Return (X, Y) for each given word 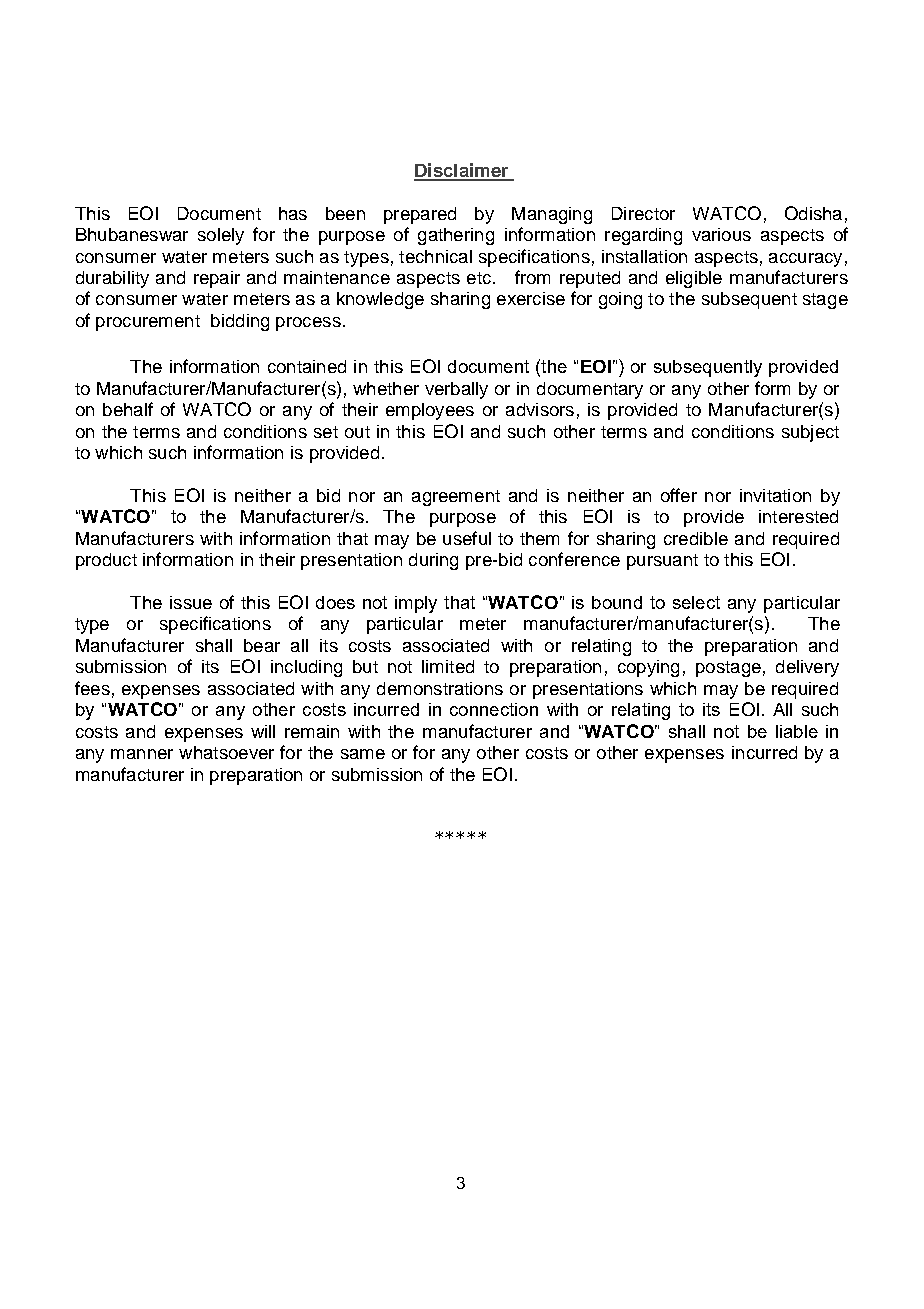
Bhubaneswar (132, 234)
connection (494, 709)
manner (142, 754)
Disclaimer (462, 171)
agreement (456, 498)
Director (643, 213)
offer (679, 495)
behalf (128, 409)
